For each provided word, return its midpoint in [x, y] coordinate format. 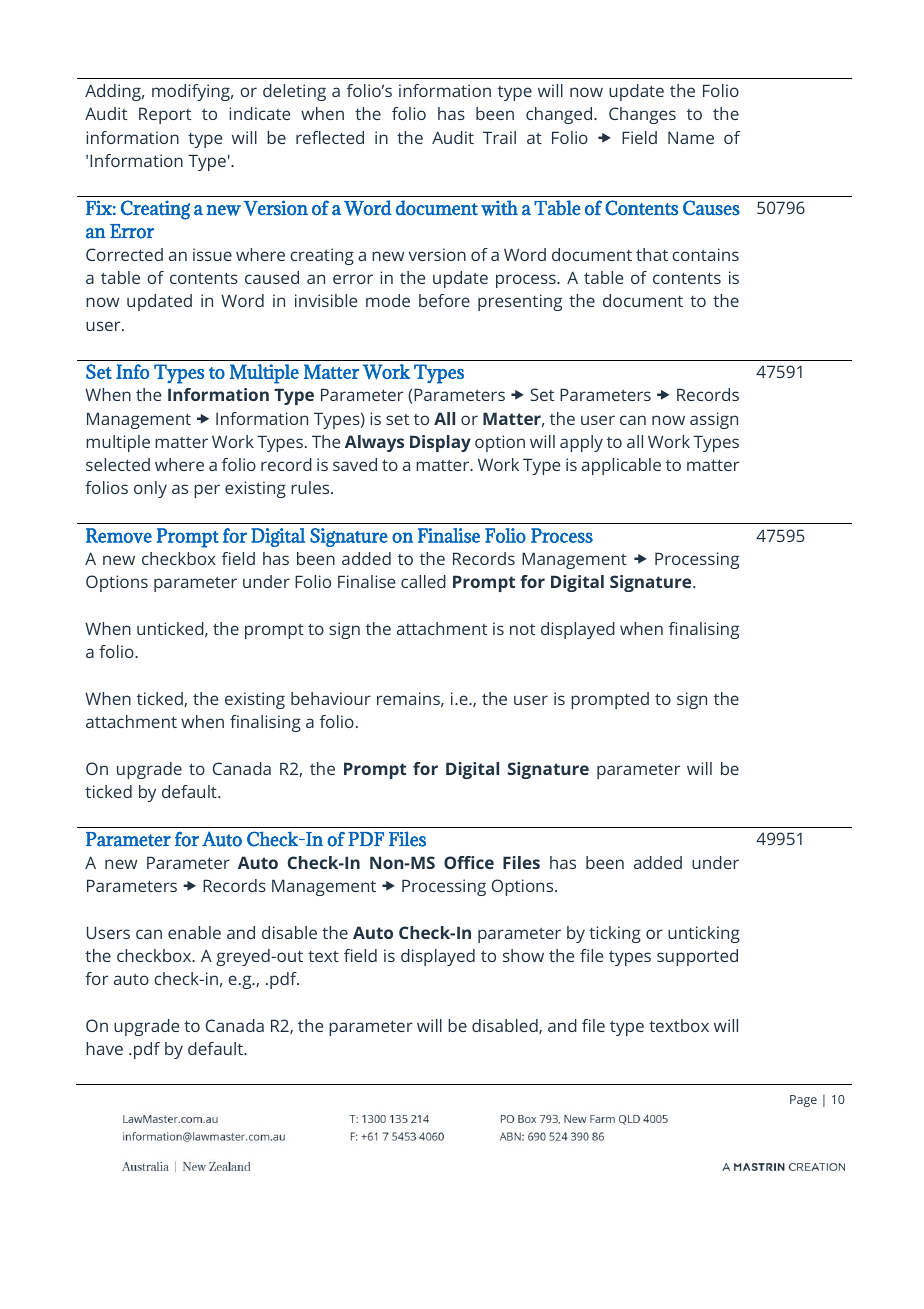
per [207, 491]
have [104, 1048]
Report [165, 115]
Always [374, 443]
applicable [621, 466]
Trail [499, 137]
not [522, 629]
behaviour [331, 698]
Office [469, 862]
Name [691, 137]
